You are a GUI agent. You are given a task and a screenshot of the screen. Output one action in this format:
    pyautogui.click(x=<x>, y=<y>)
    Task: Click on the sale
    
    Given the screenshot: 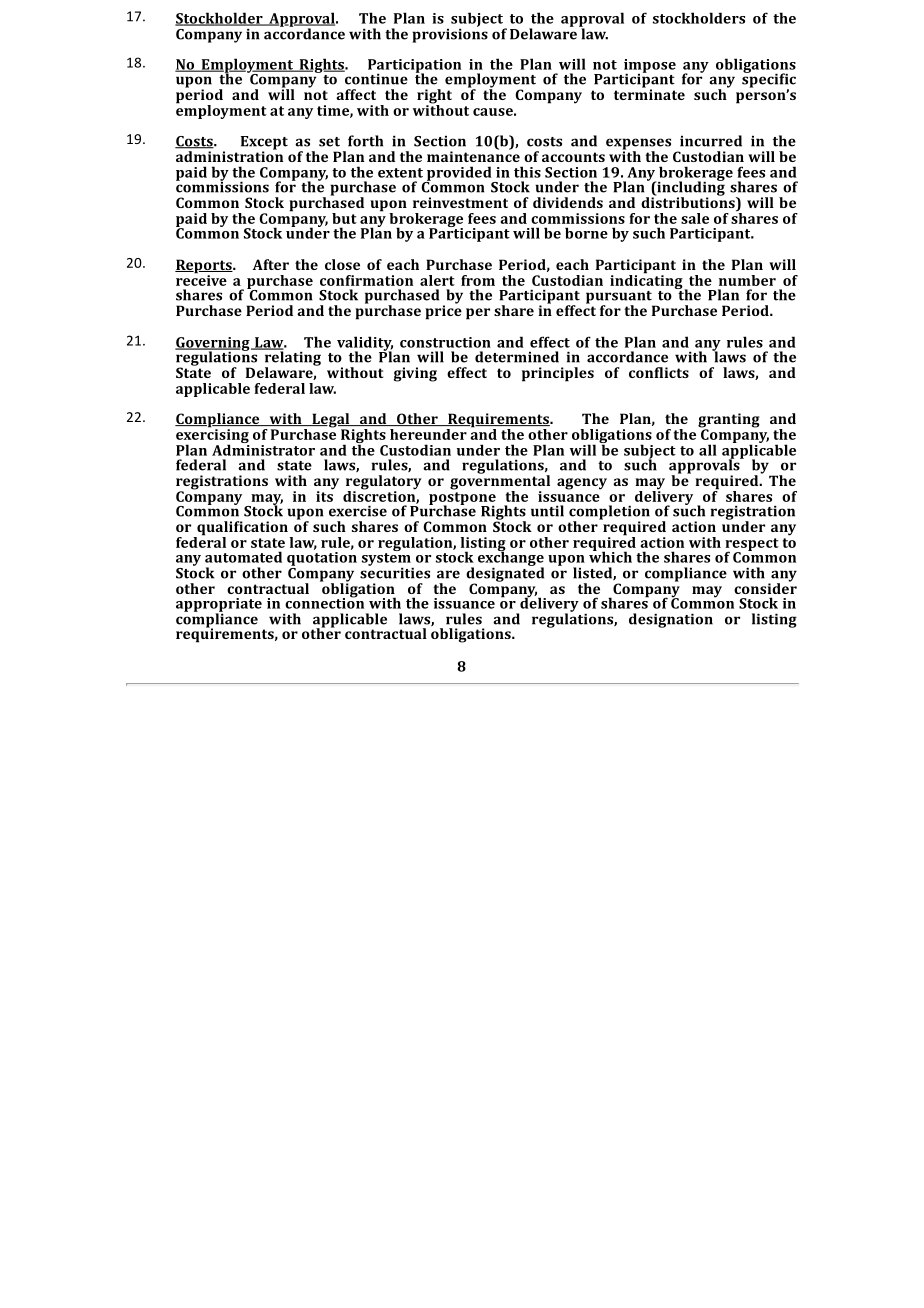 What is the action you would take?
    pyautogui.click(x=695, y=218)
